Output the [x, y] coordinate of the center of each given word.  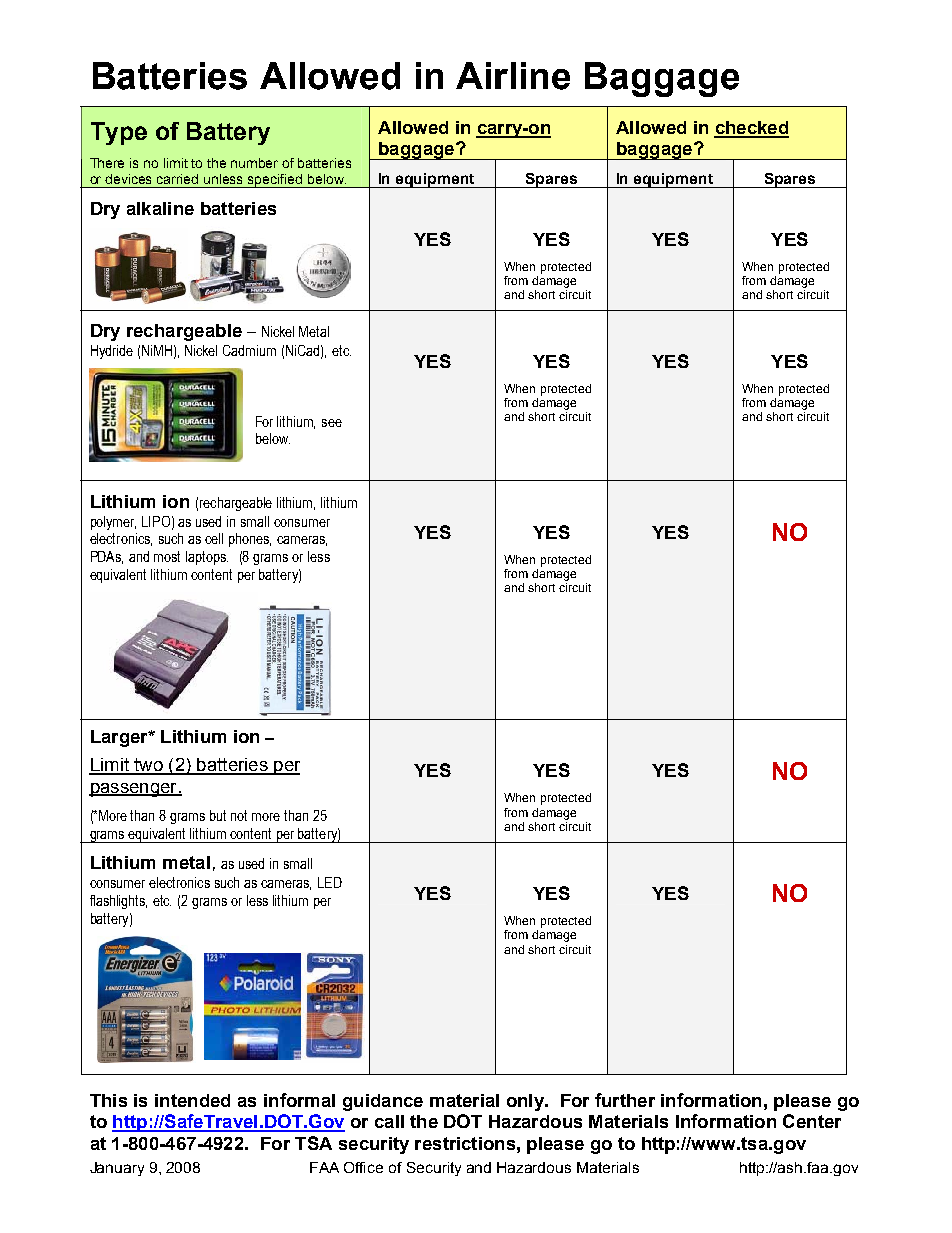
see [332, 423]
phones [250, 540]
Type [119, 133]
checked [751, 129]
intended [192, 1100]
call [389, 1121]
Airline [513, 76]
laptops [207, 558]
